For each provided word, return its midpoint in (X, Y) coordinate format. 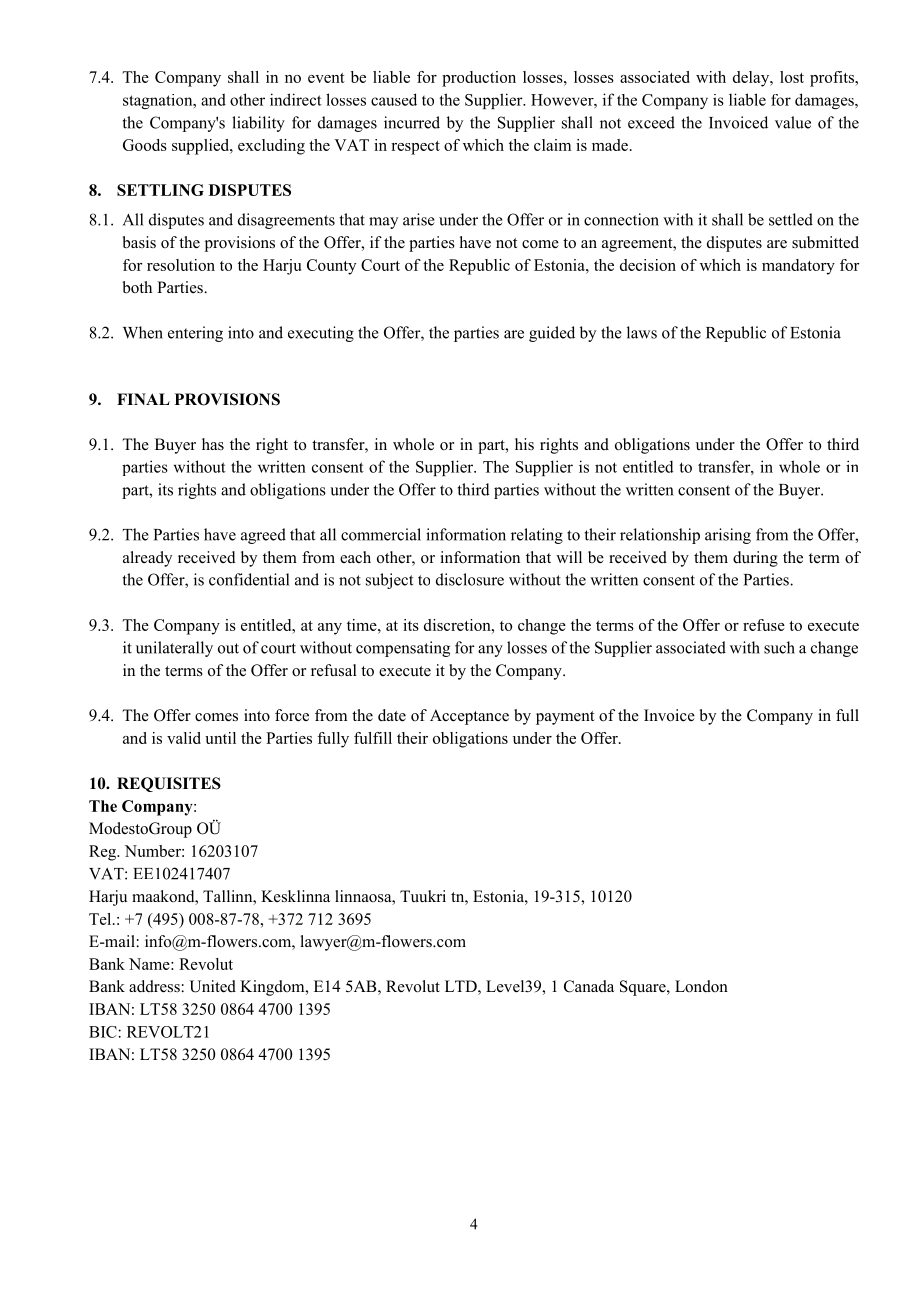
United (212, 986)
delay (752, 79)
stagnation (159, 101)
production (479, 79)
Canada (589, 986)
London (701, 986)
